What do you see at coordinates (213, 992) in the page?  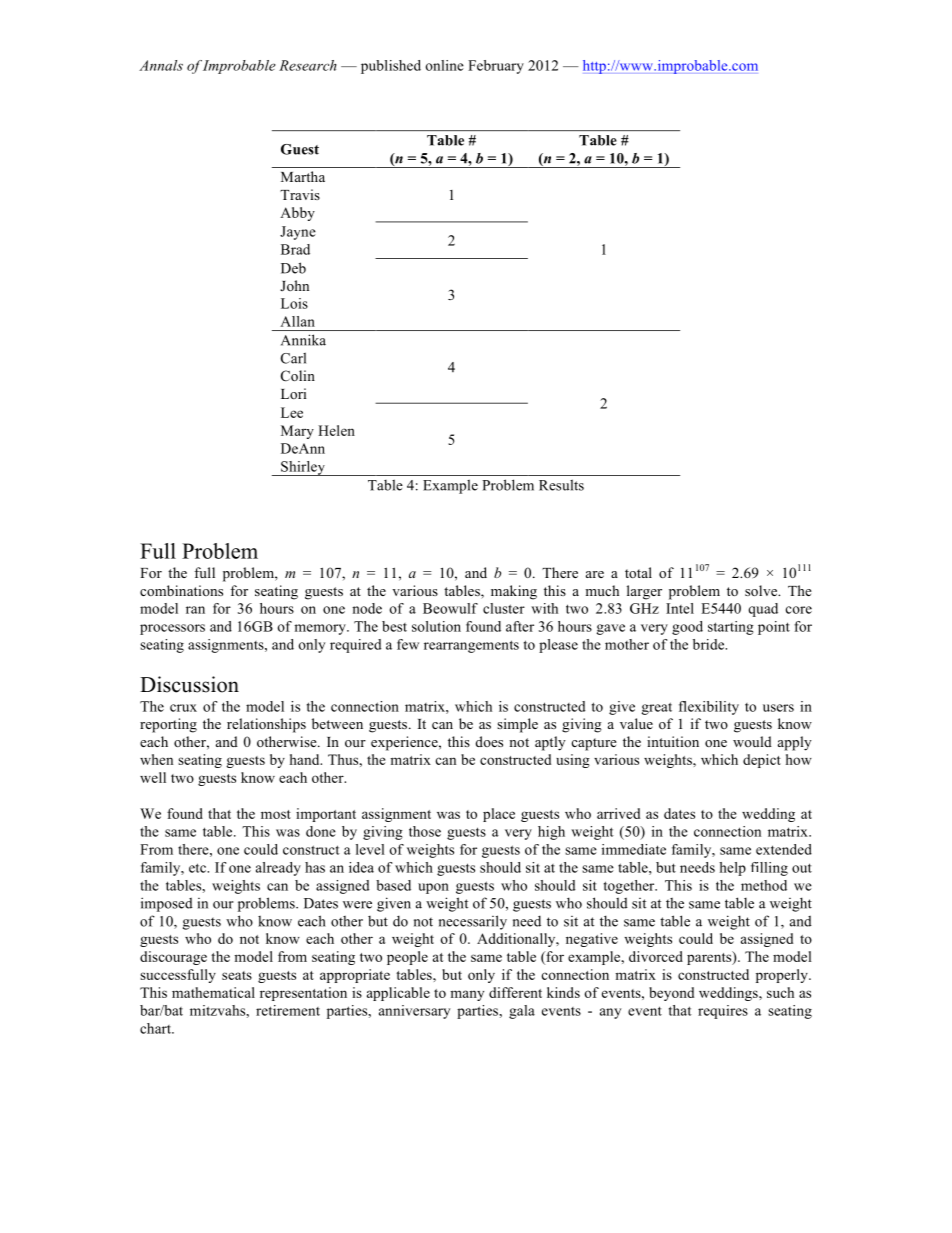 I see `mathematical` at bounding box center [213, 992].
